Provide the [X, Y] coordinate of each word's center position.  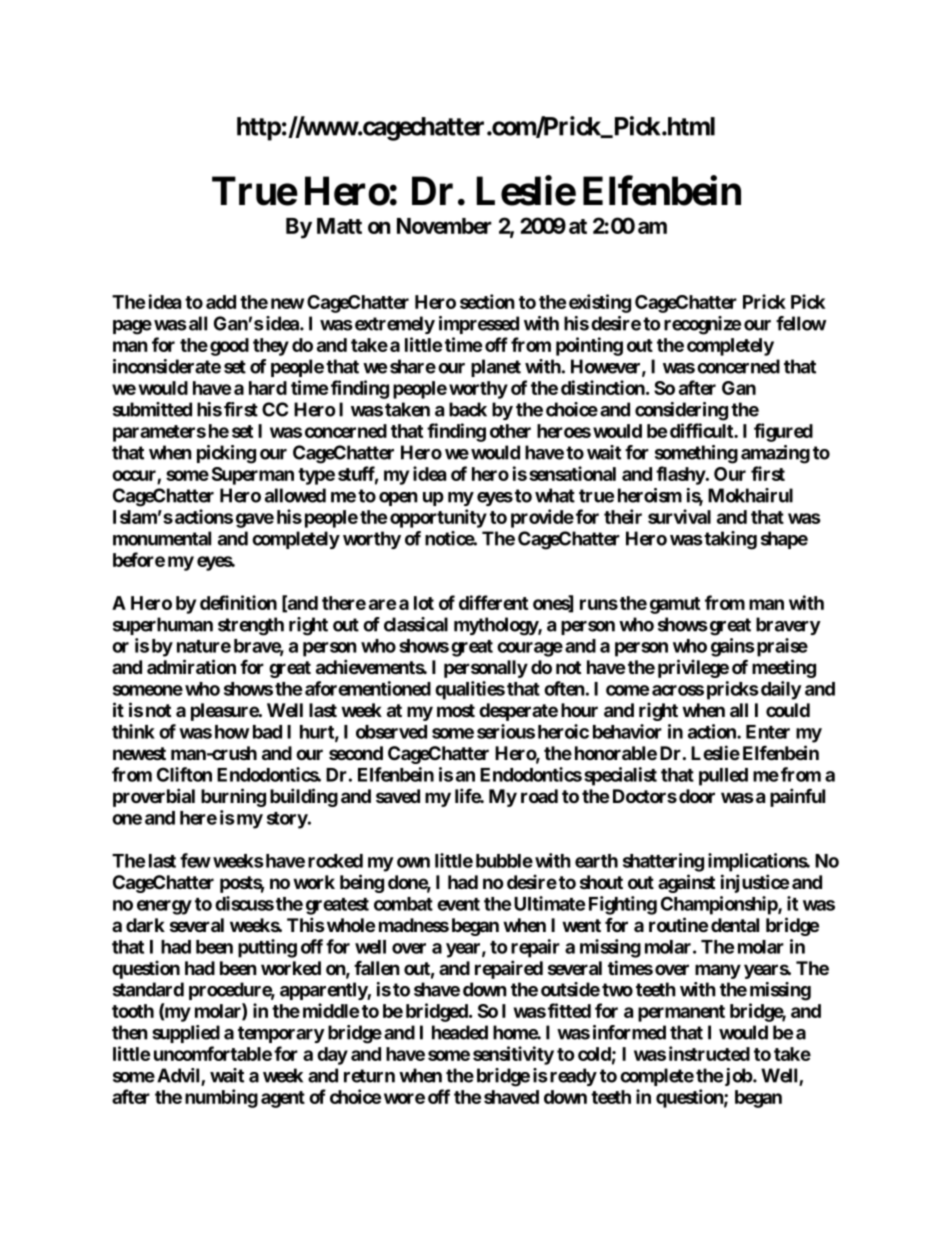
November [444, 226]
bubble [504, 861]
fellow [801, 323]
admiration [191, 666]
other [510, 431]
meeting [784, 668]
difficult [702, 430]
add [221, 302]
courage [530, 649]
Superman [253, 476]
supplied [186, 1034]
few [195, 860]
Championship [720, 905]
